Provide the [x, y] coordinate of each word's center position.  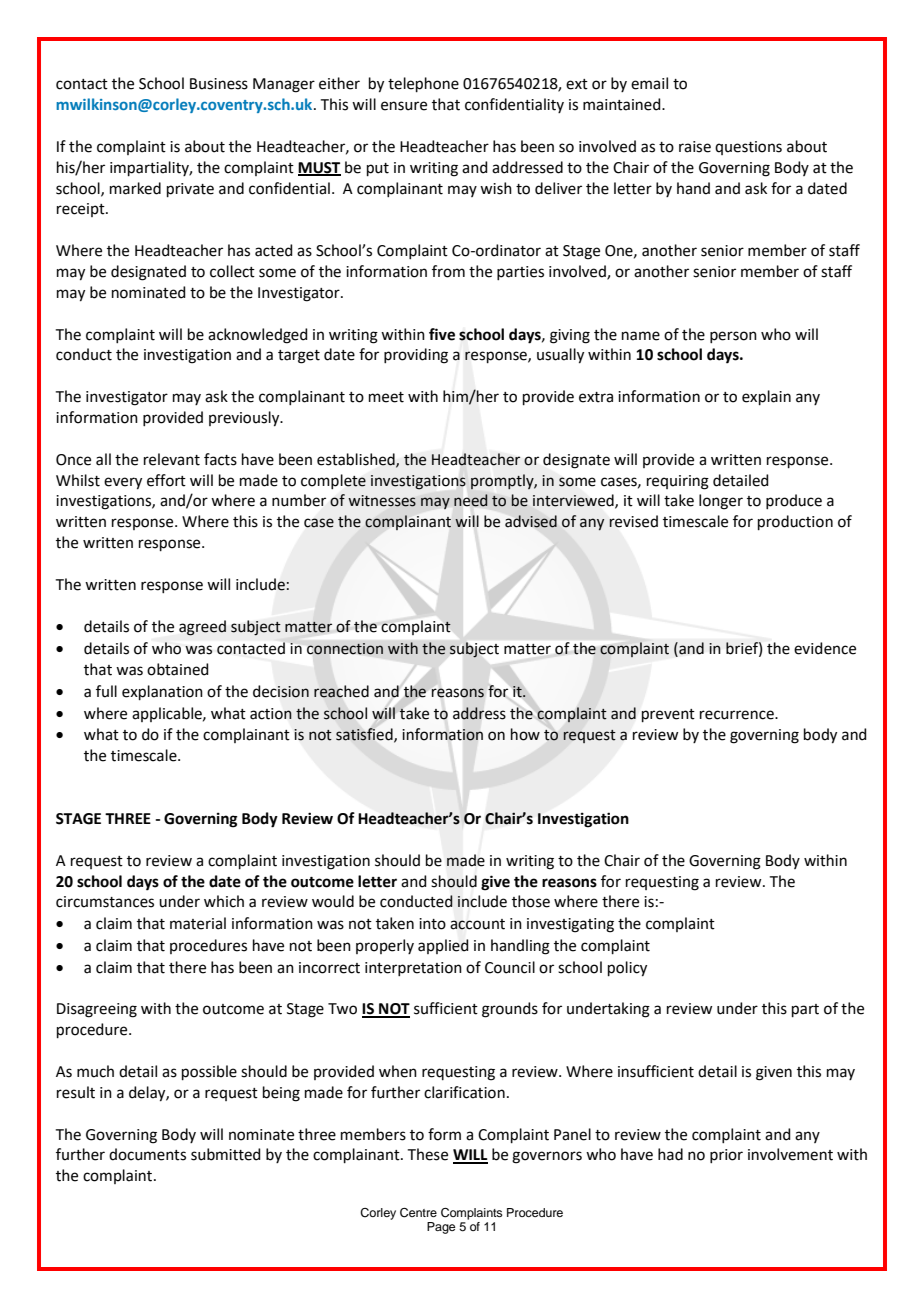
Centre [418, 1213]
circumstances [105, 902]
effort [166, 480]
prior [726, 1156]
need [470, 500]
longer [721, 502]
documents [147, 1154]
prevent [668, 715]
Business [219, 84]
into [432, 924]
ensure [404, 106]
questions [748, 148]
